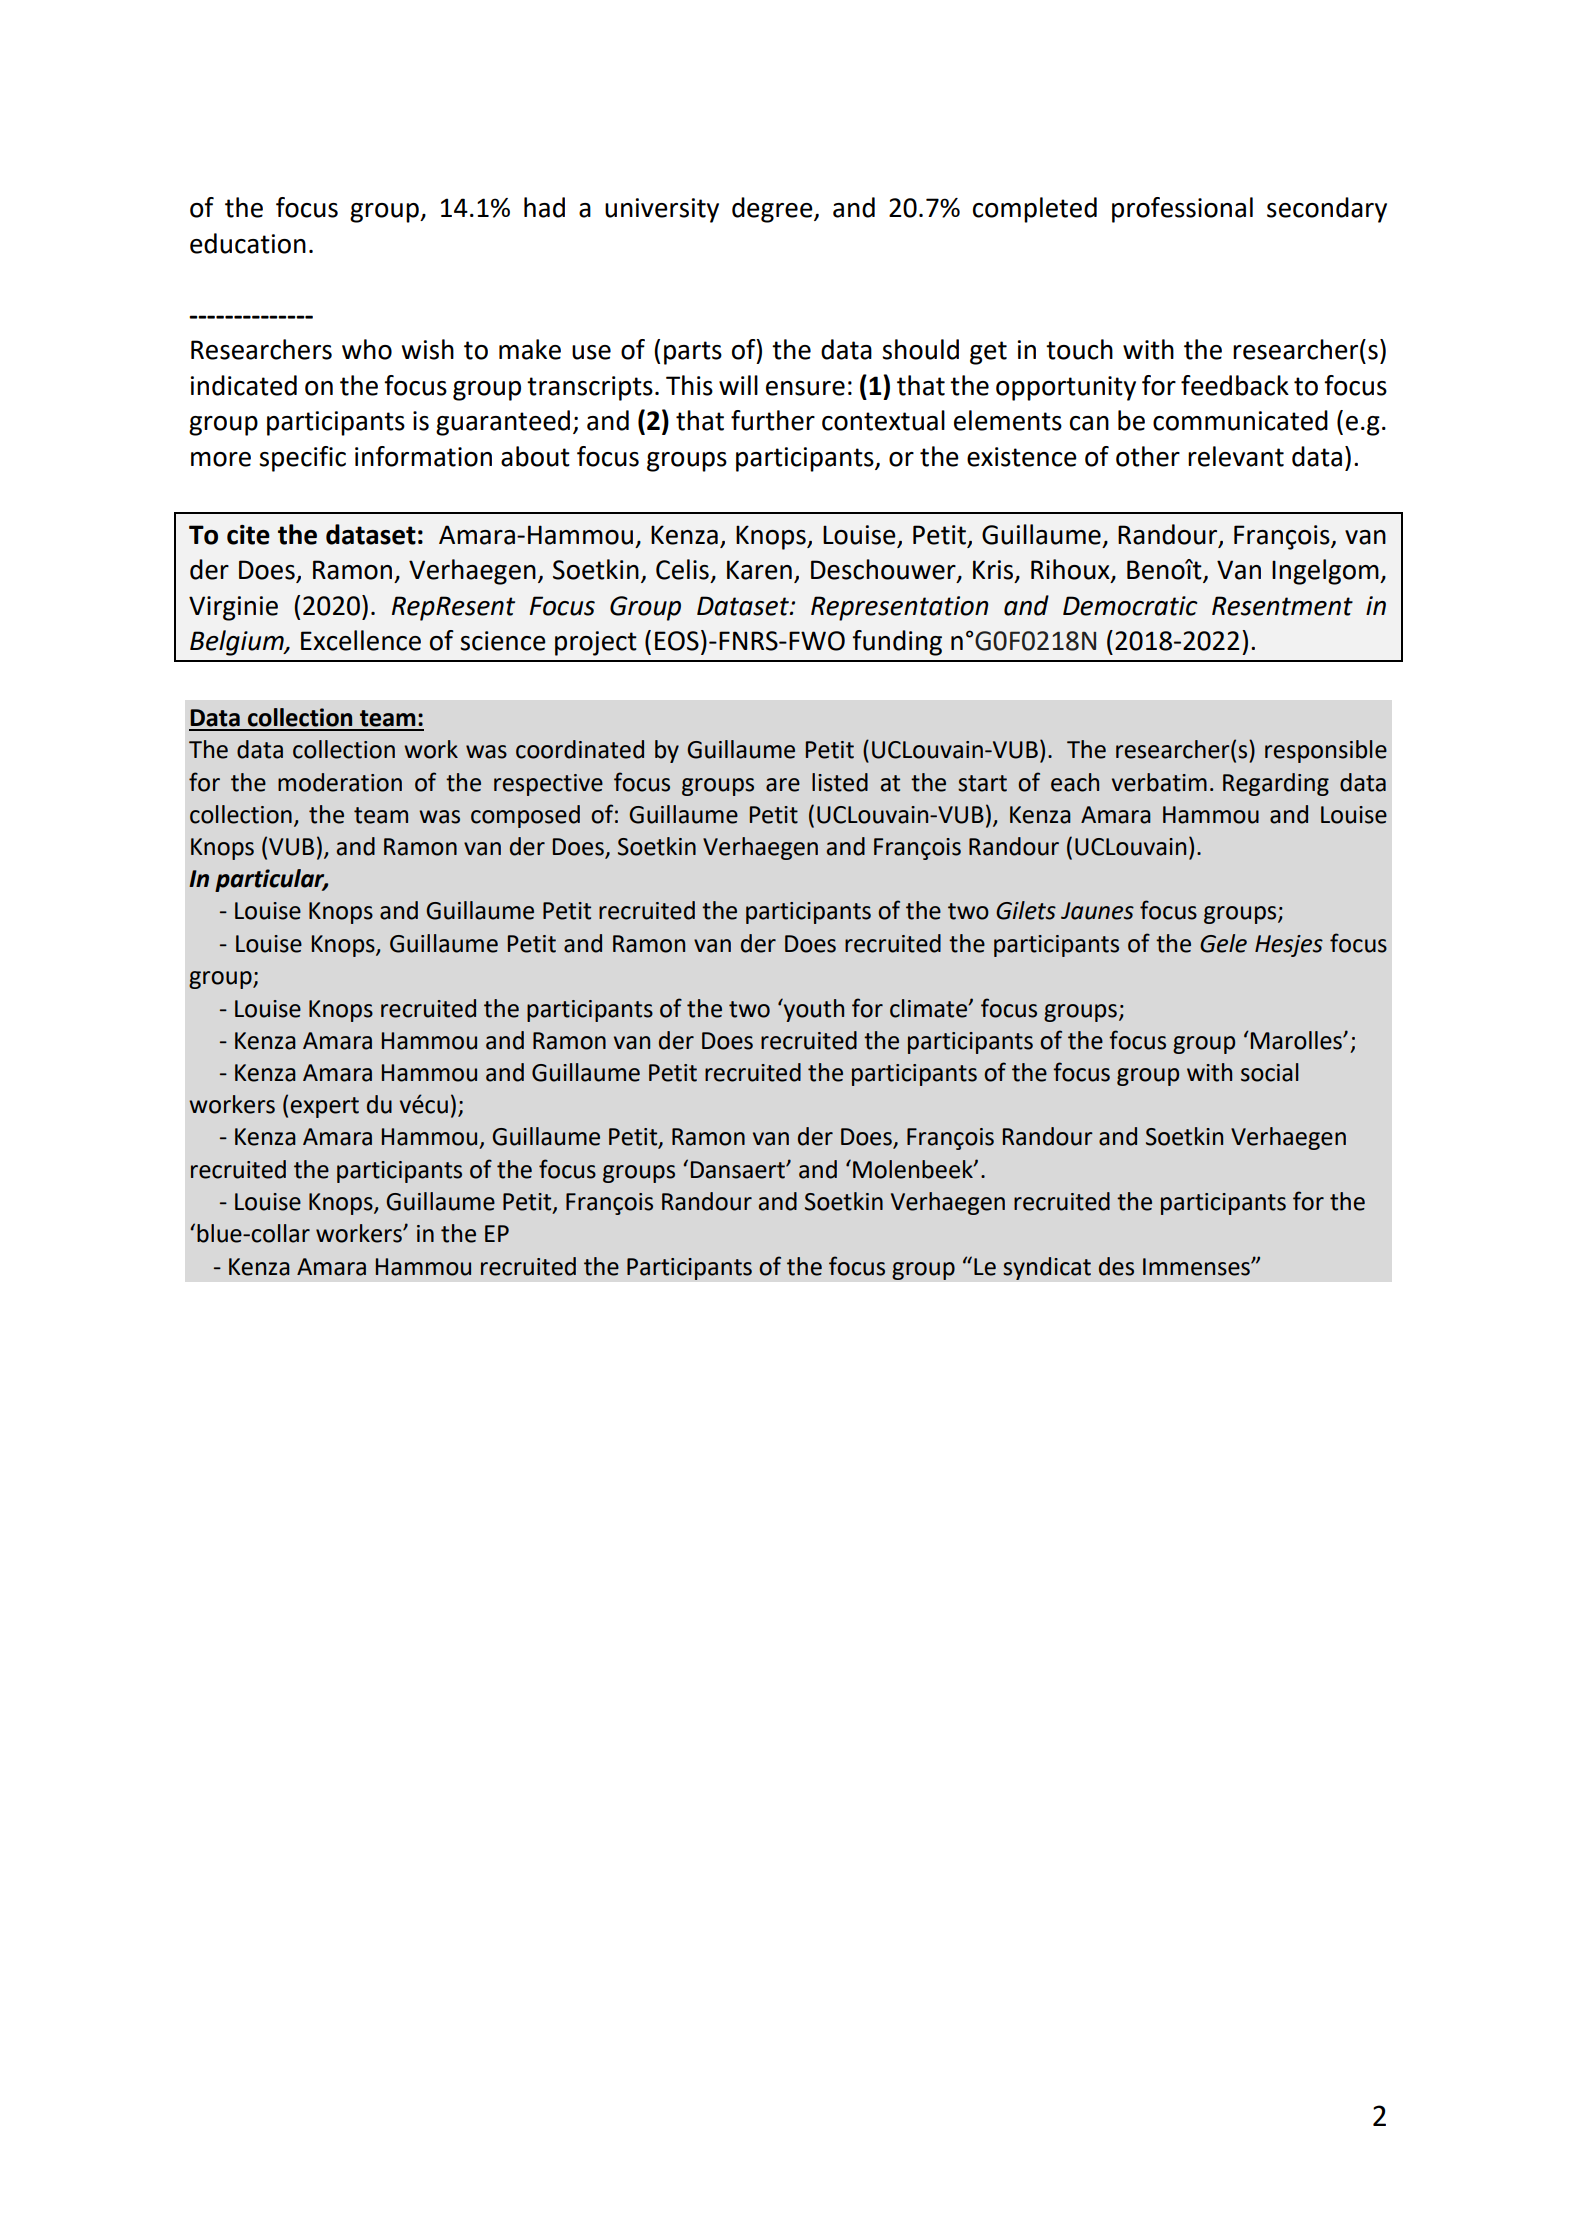  I want to click on expert, so click(324, 1107).
